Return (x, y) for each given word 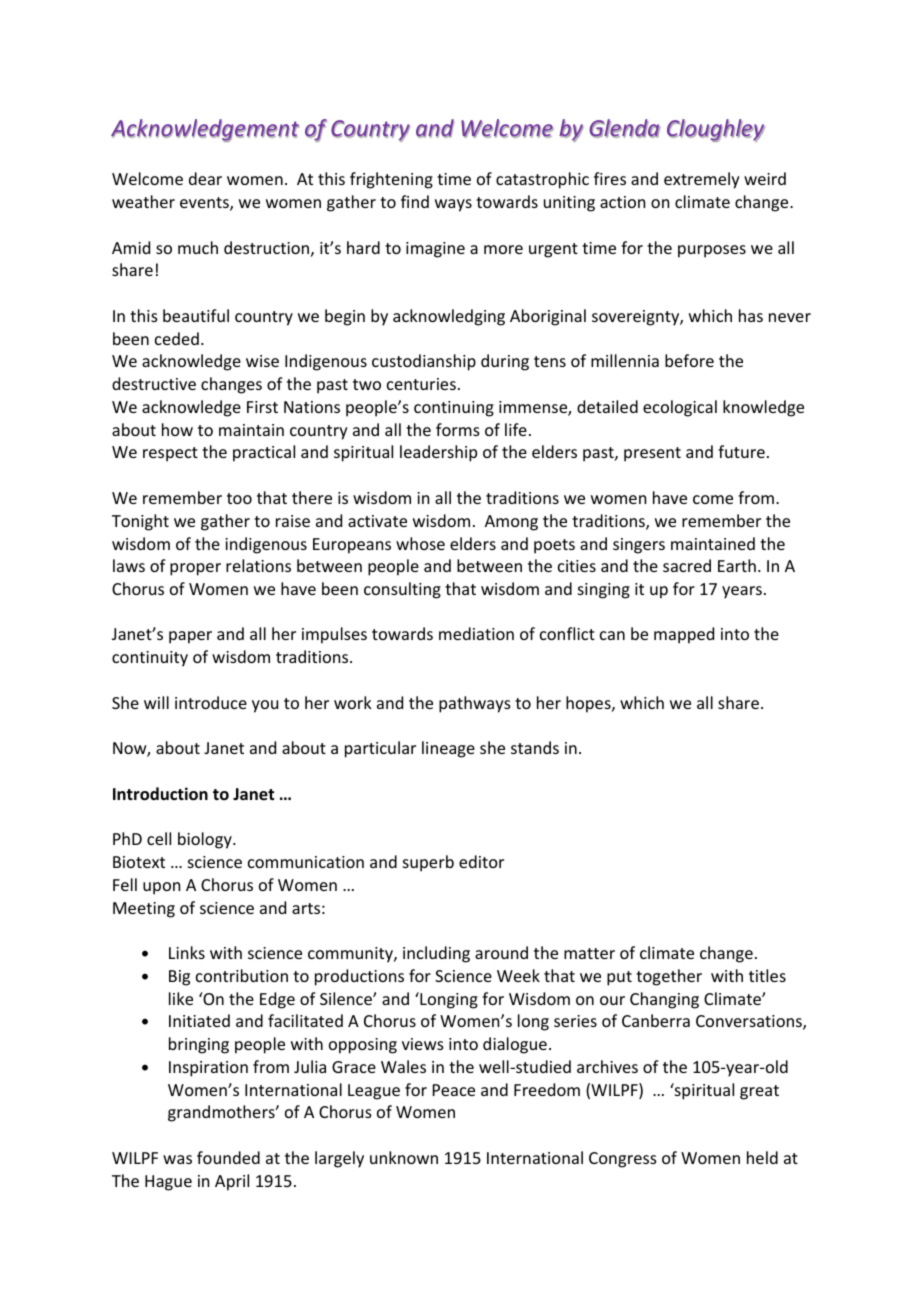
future (741, 451)
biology (206, 840)
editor (481, 861)
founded (228, 1157)
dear (205, 178)
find (415, 201)
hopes (589, 704)
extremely (702, 180)
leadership (438, 453)
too (239, 498)
